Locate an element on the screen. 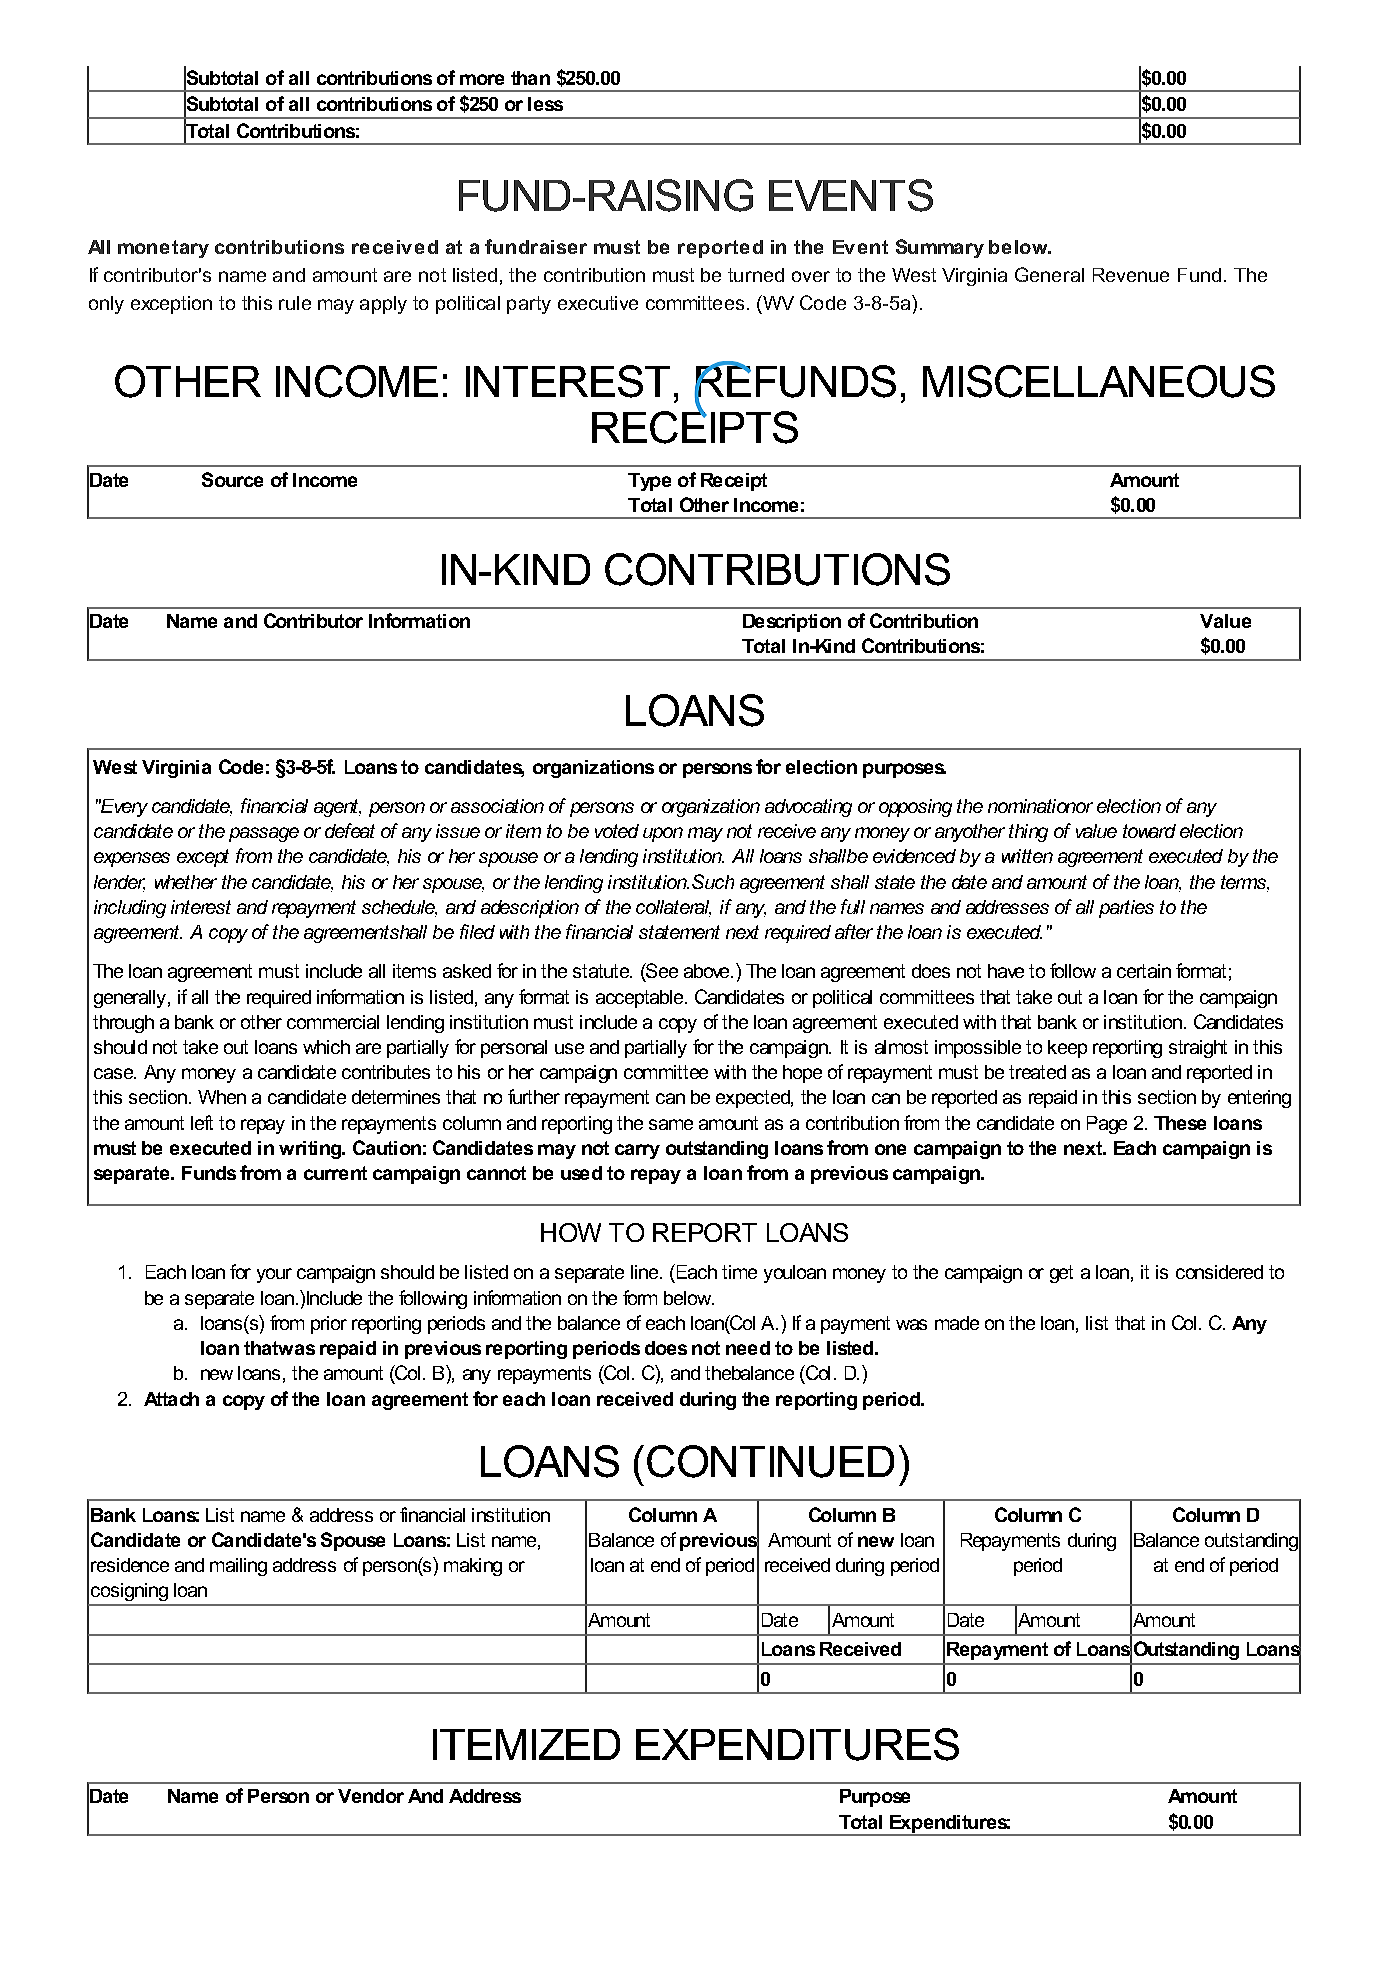 The width and height of the screenshot is (1389, 1965). CONTINUED is located at coordinates (770, 1461).
